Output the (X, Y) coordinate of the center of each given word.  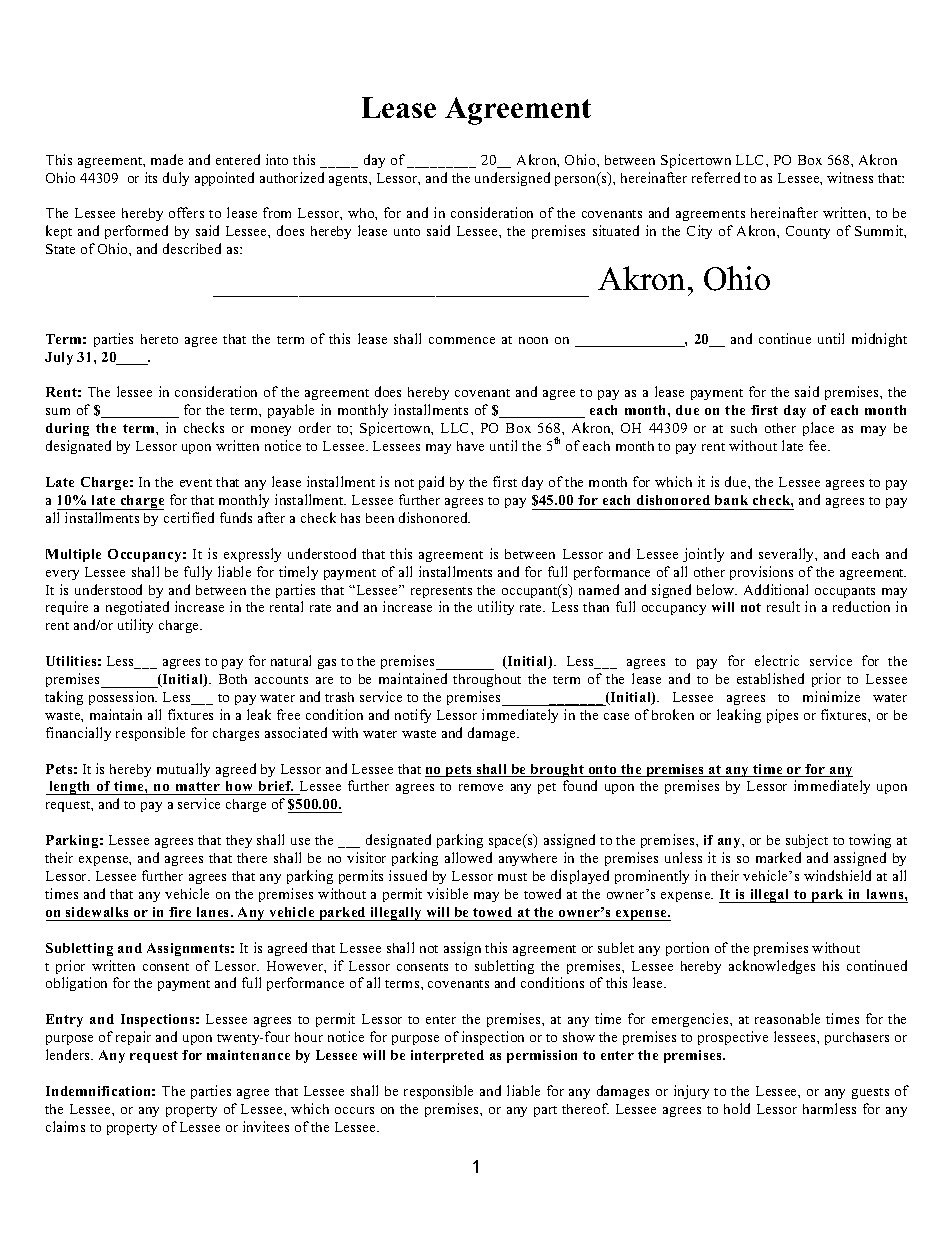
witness (850, 177)
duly (176, 179)
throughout (487, 680)
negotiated (137, 608)
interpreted (447, 1056)
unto (407, 232)
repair (133, 1038)
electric (777, 660)
